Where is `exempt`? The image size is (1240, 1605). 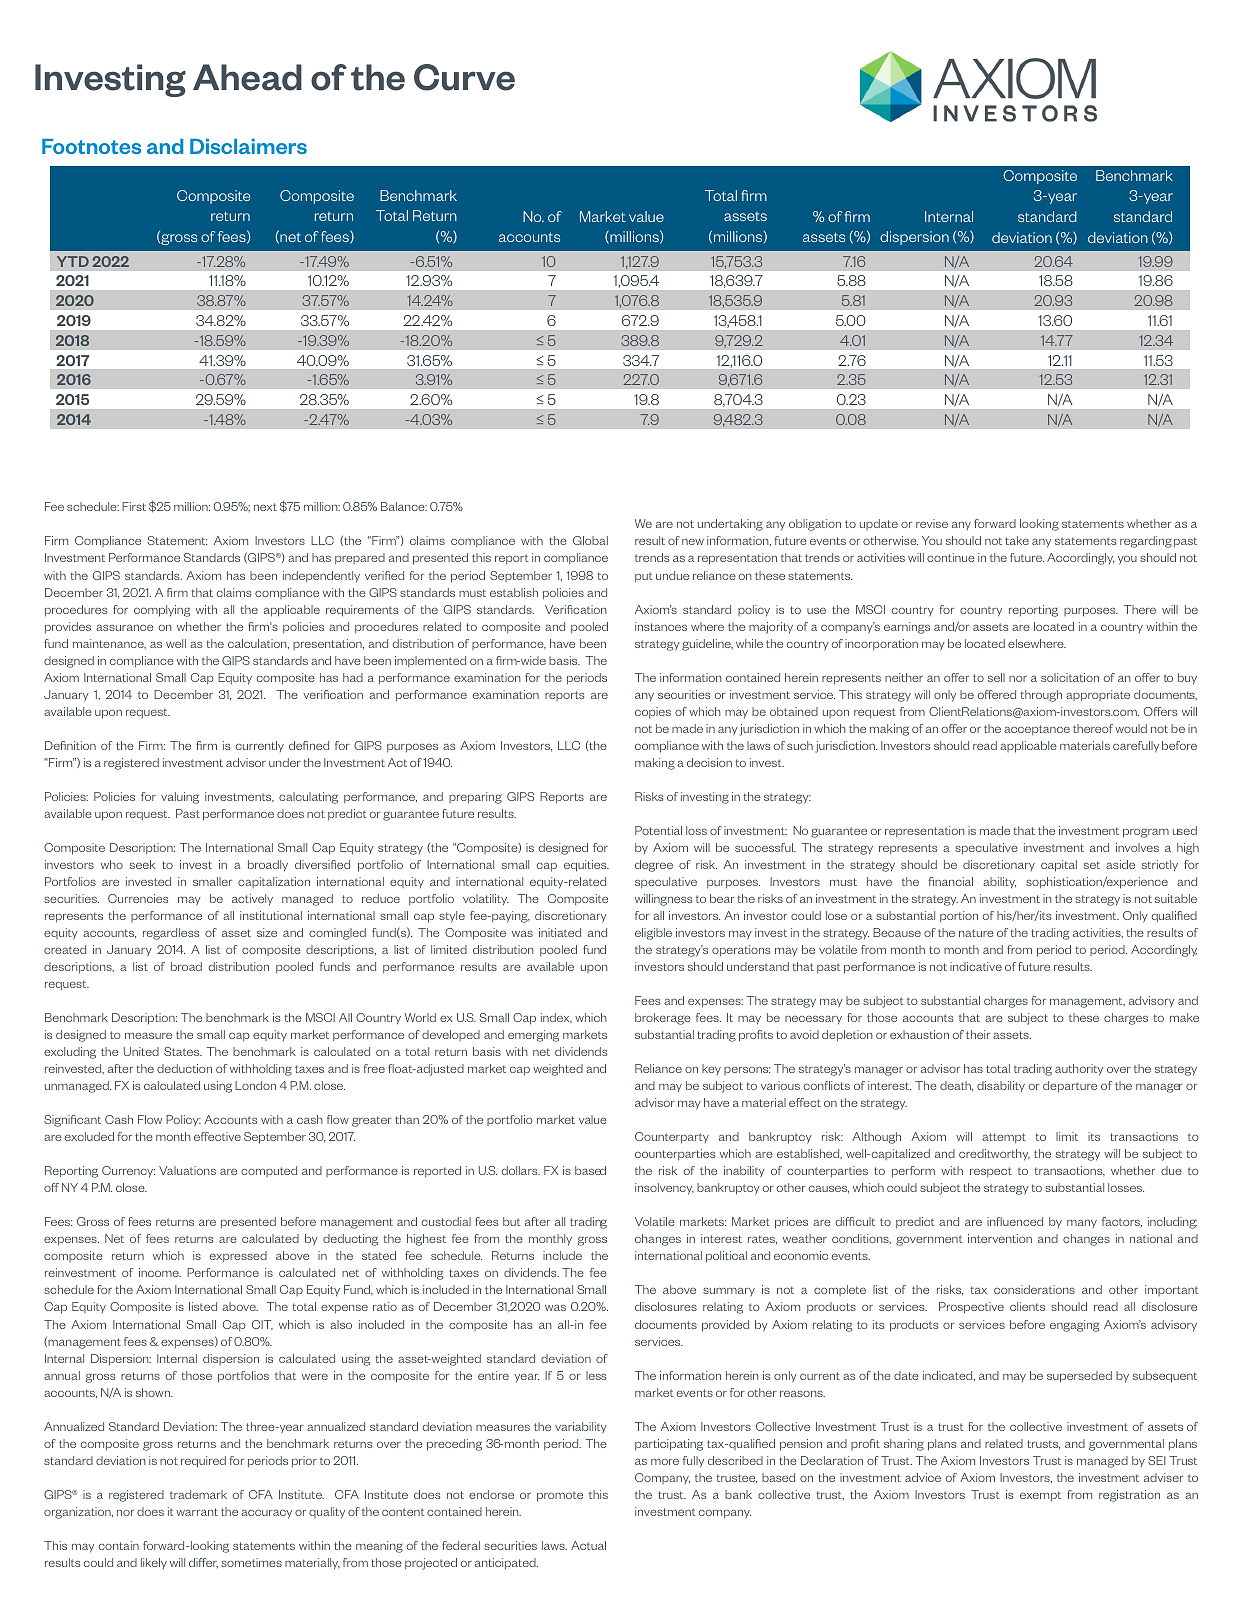
exempt is located at coordinates (1040, 1496).
